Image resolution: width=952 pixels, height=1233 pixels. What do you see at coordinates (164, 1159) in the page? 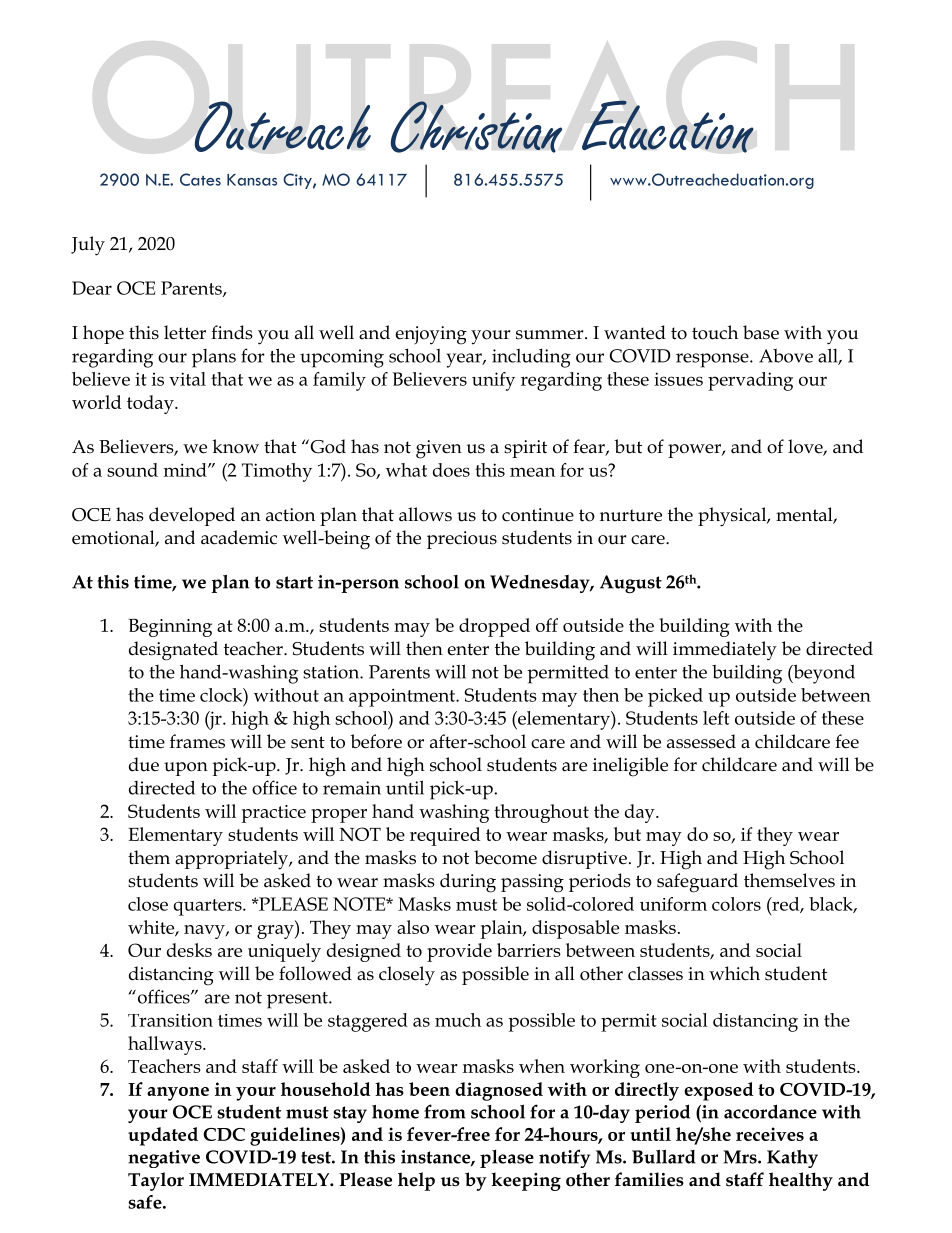
I see `negative` at bounding box center [164, 1159].
